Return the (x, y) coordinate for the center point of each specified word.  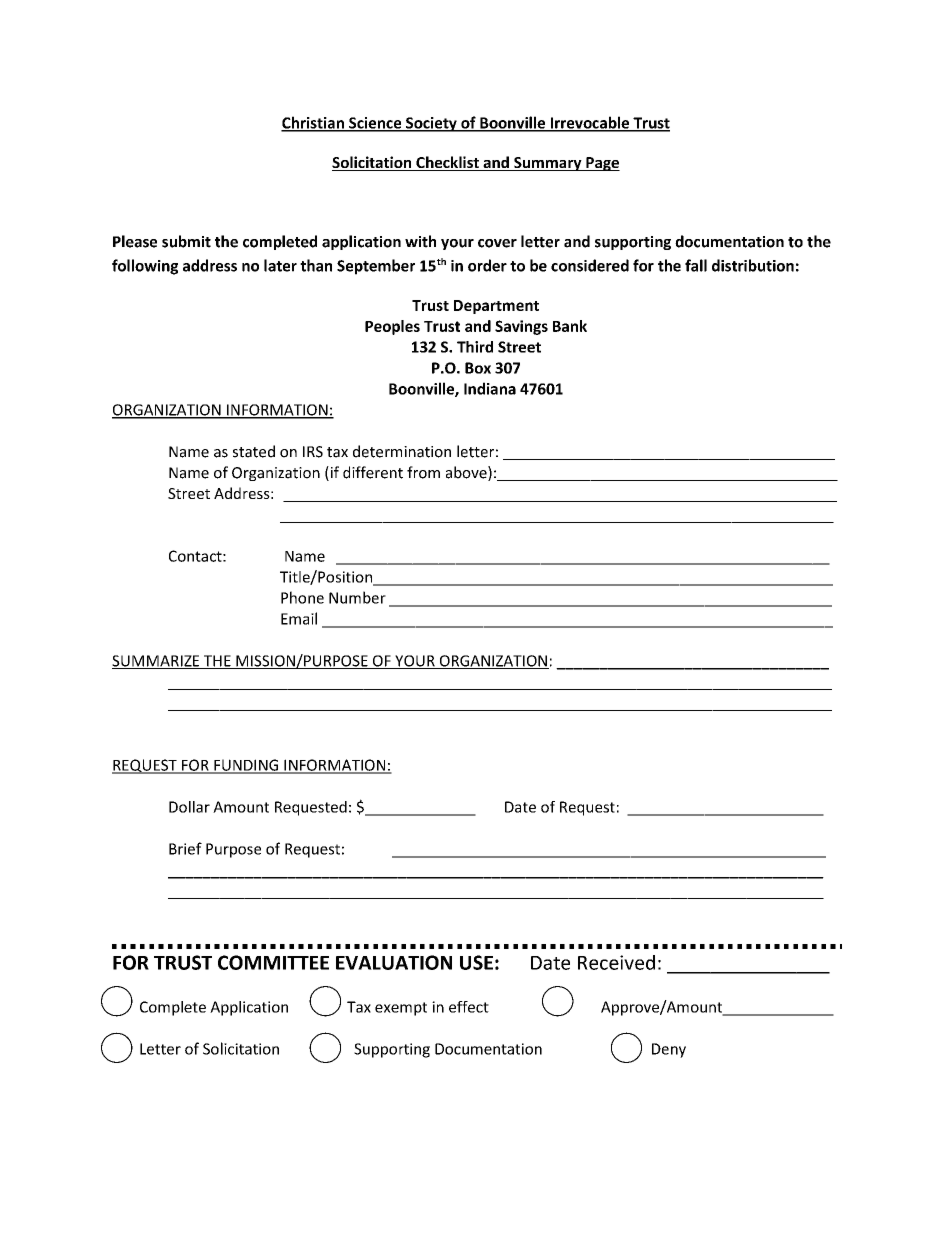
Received (616, 962)
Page (602, 164)
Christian (313, 123)
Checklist (447, 163)
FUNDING (246, 766)
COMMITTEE (273, 962)
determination (402, 451)
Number (357, 597)
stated (254, 451)
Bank (570, 326)
